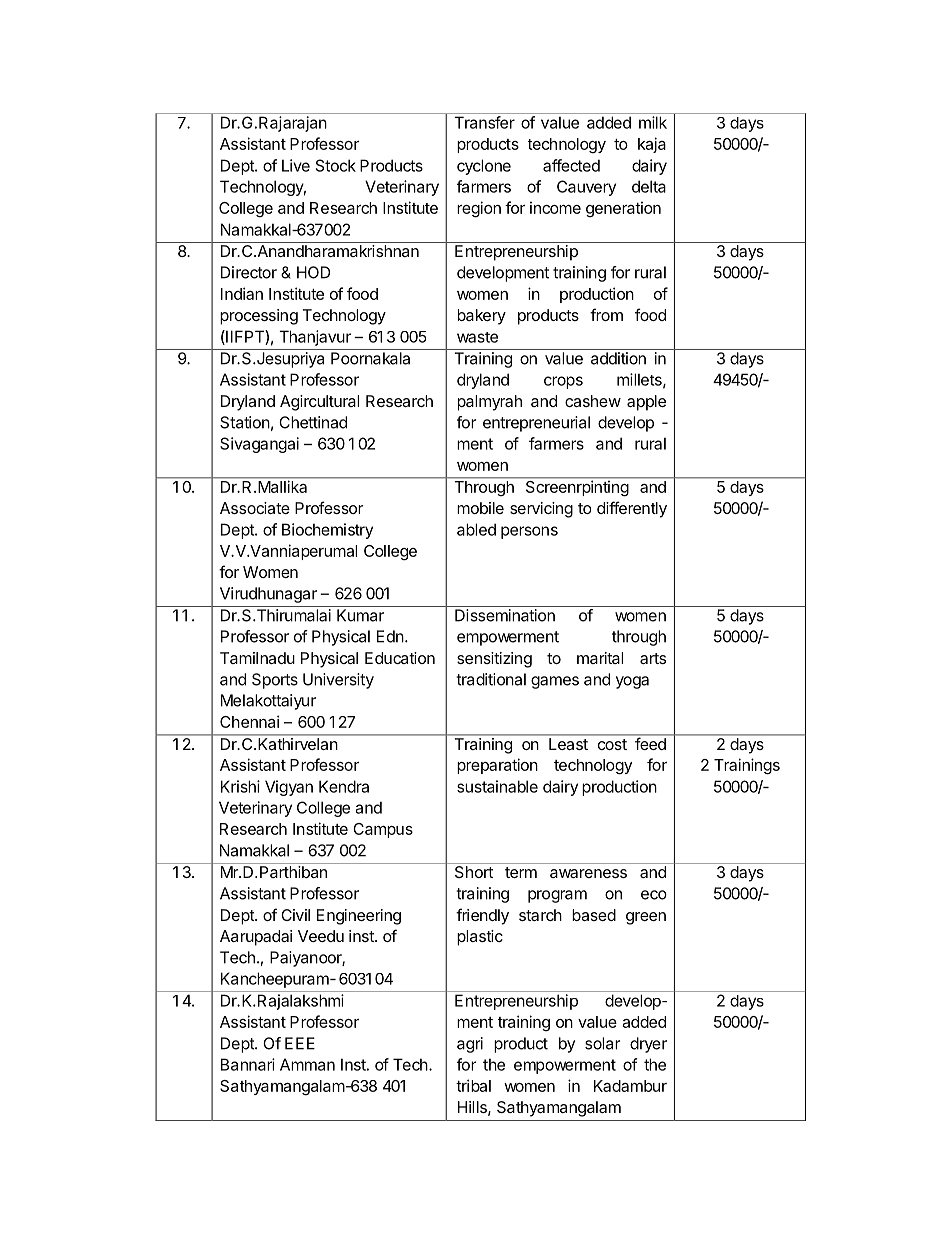  I want to click on awareness, so click(588, 873).
